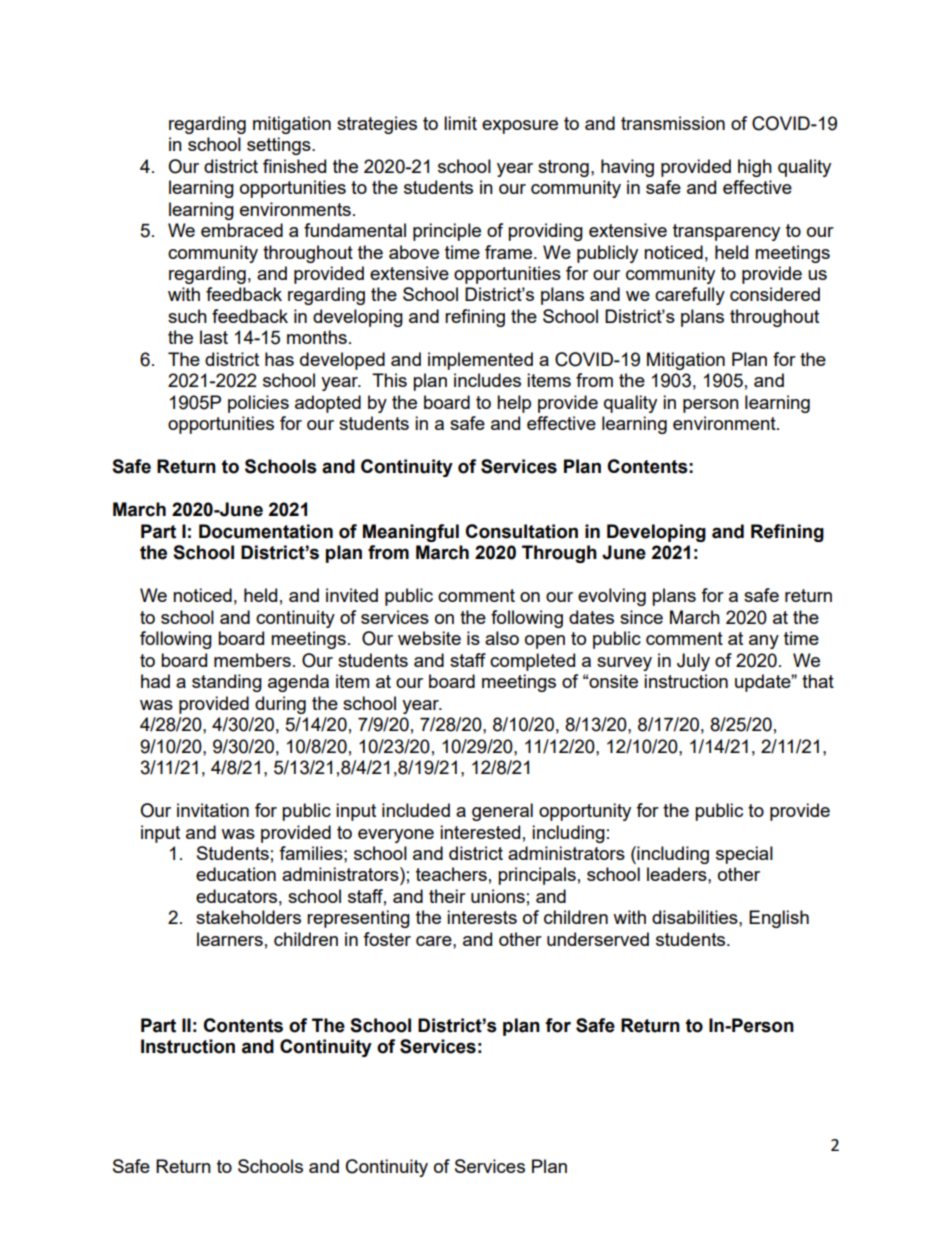 The image size is (952, 1233). What do you see at coordinates (248, 917) in the screenshot?
I see `stakeholders` at bounding box center [248, 917].
